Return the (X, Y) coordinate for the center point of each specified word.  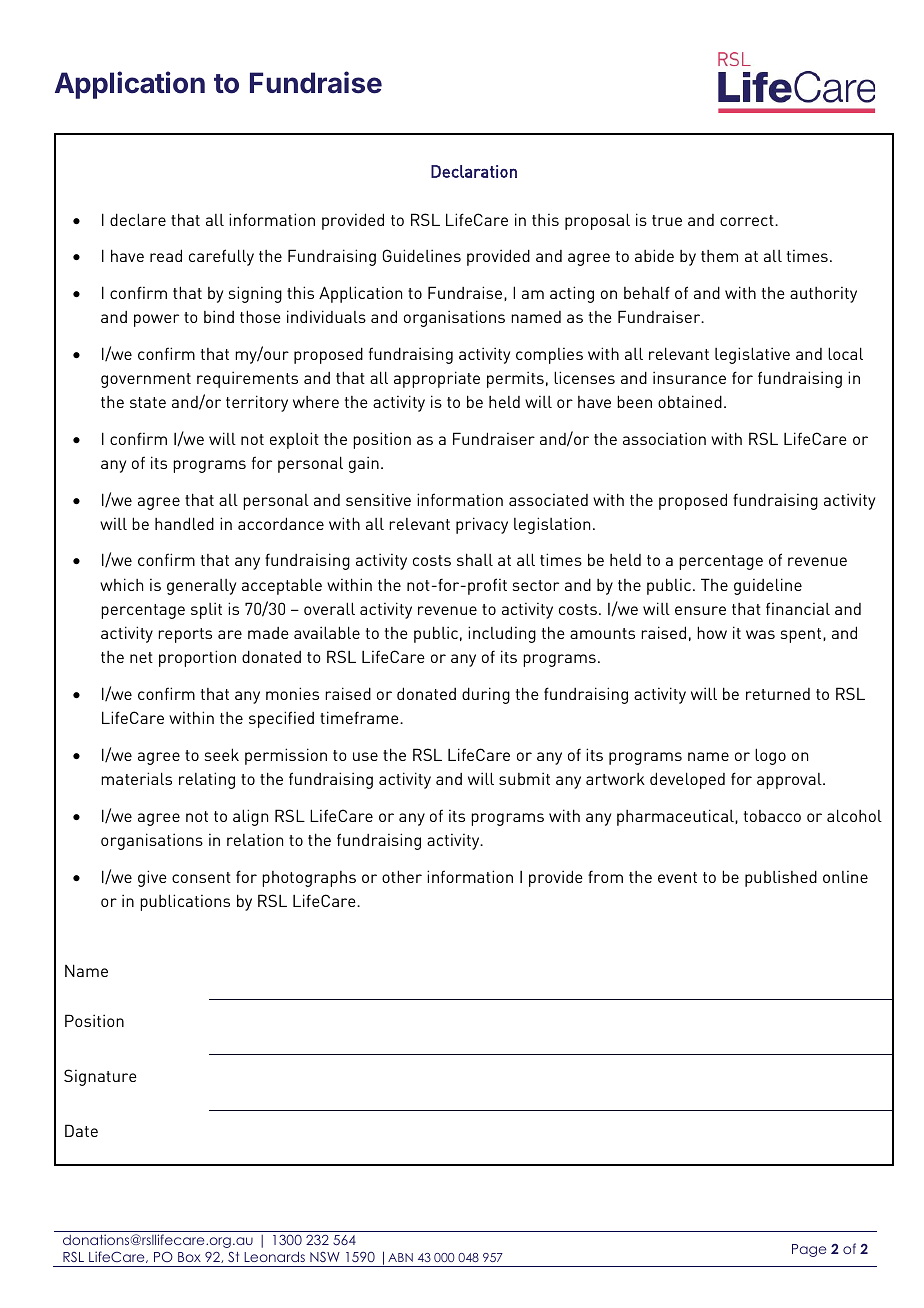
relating (207, 780)
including (502, 634)
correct (748, 220)
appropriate (437, 379)
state (148, 402)
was (760, 634)
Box (189, 1257)
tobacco (772, 816)
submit (524, 778)
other (402, 876)
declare (138, 219)
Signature (100, 1077)
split (206, 610)
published (781, 878)
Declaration (474, 171)
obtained (690, 401)
